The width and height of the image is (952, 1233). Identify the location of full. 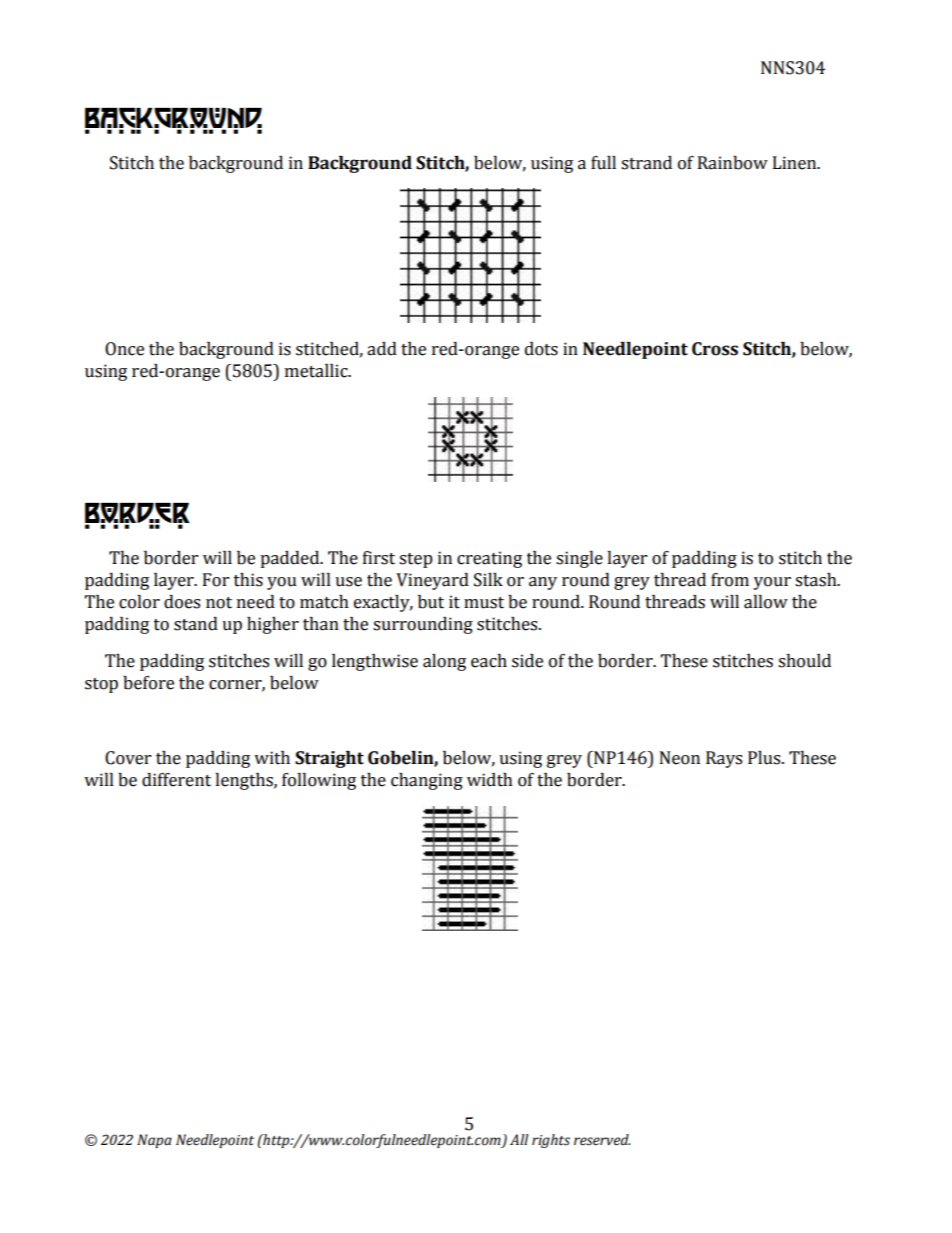
(603, 163).
